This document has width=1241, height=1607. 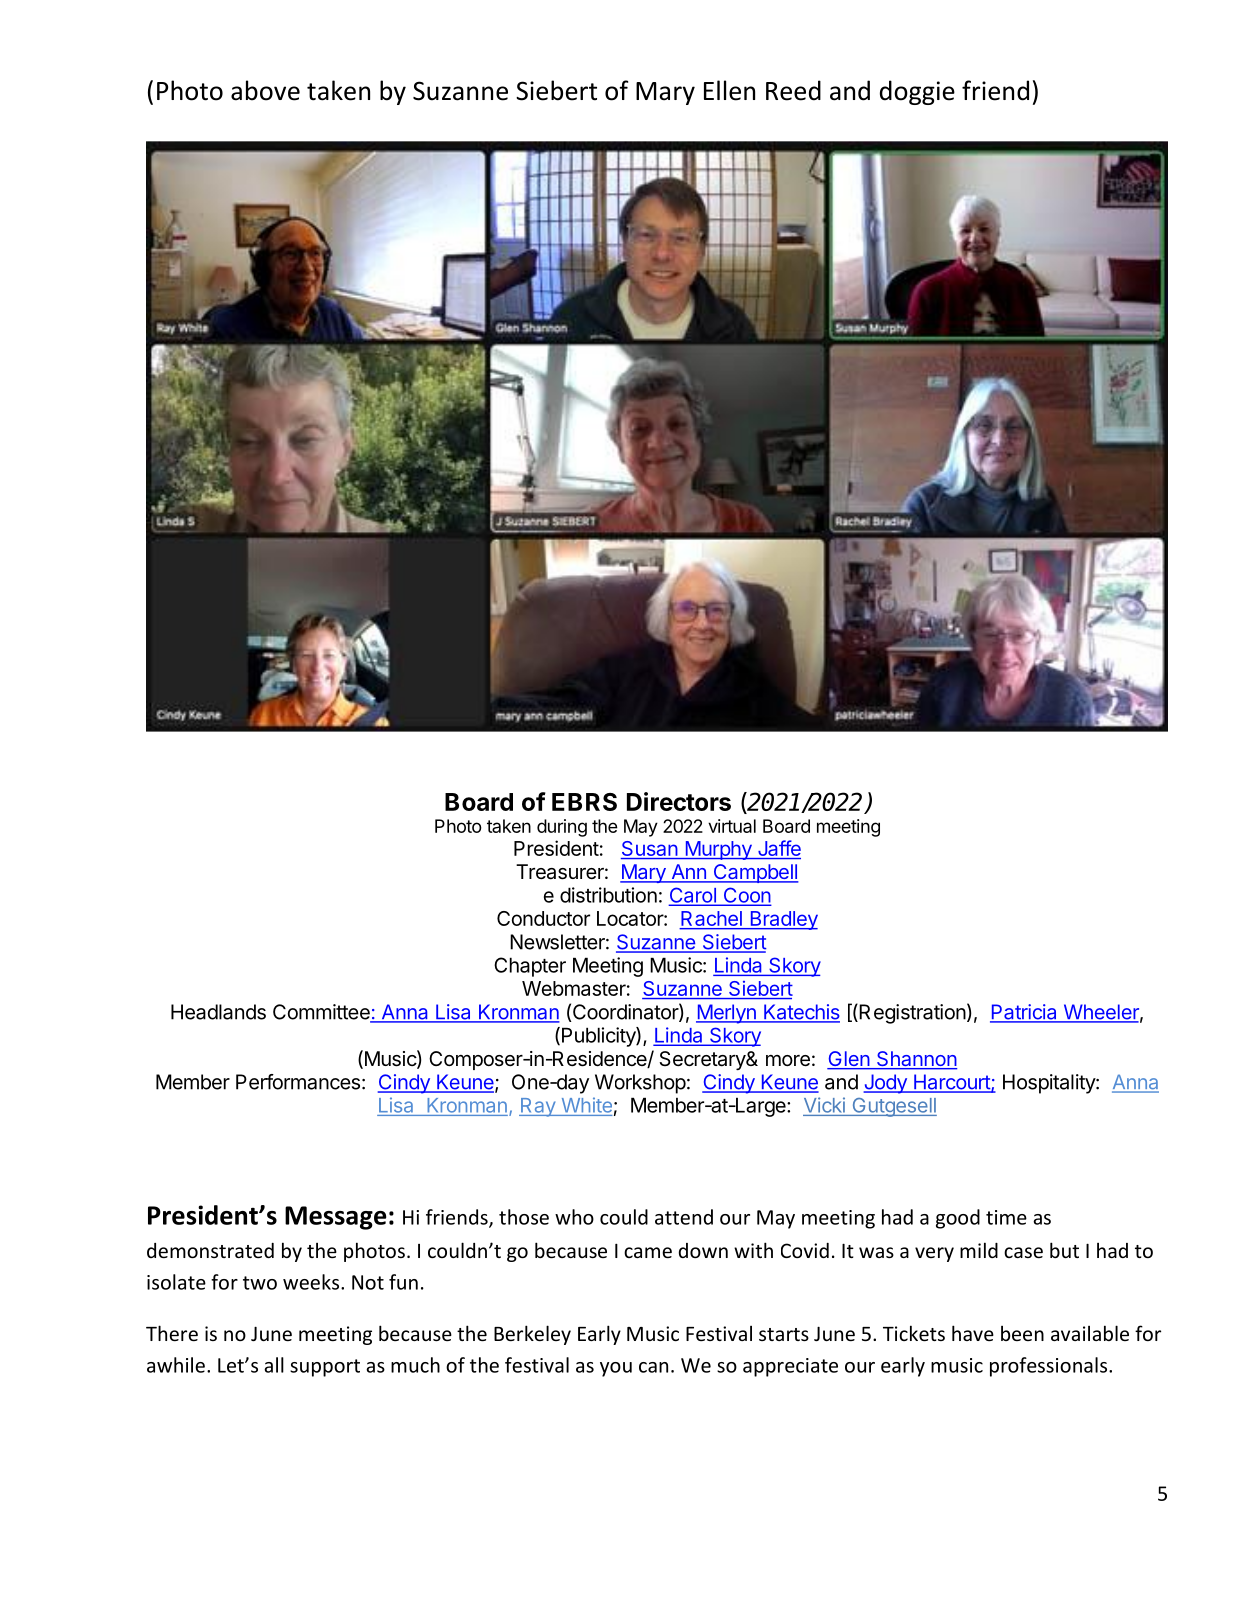 I want to click on all, so click(x=274, y=1365).
